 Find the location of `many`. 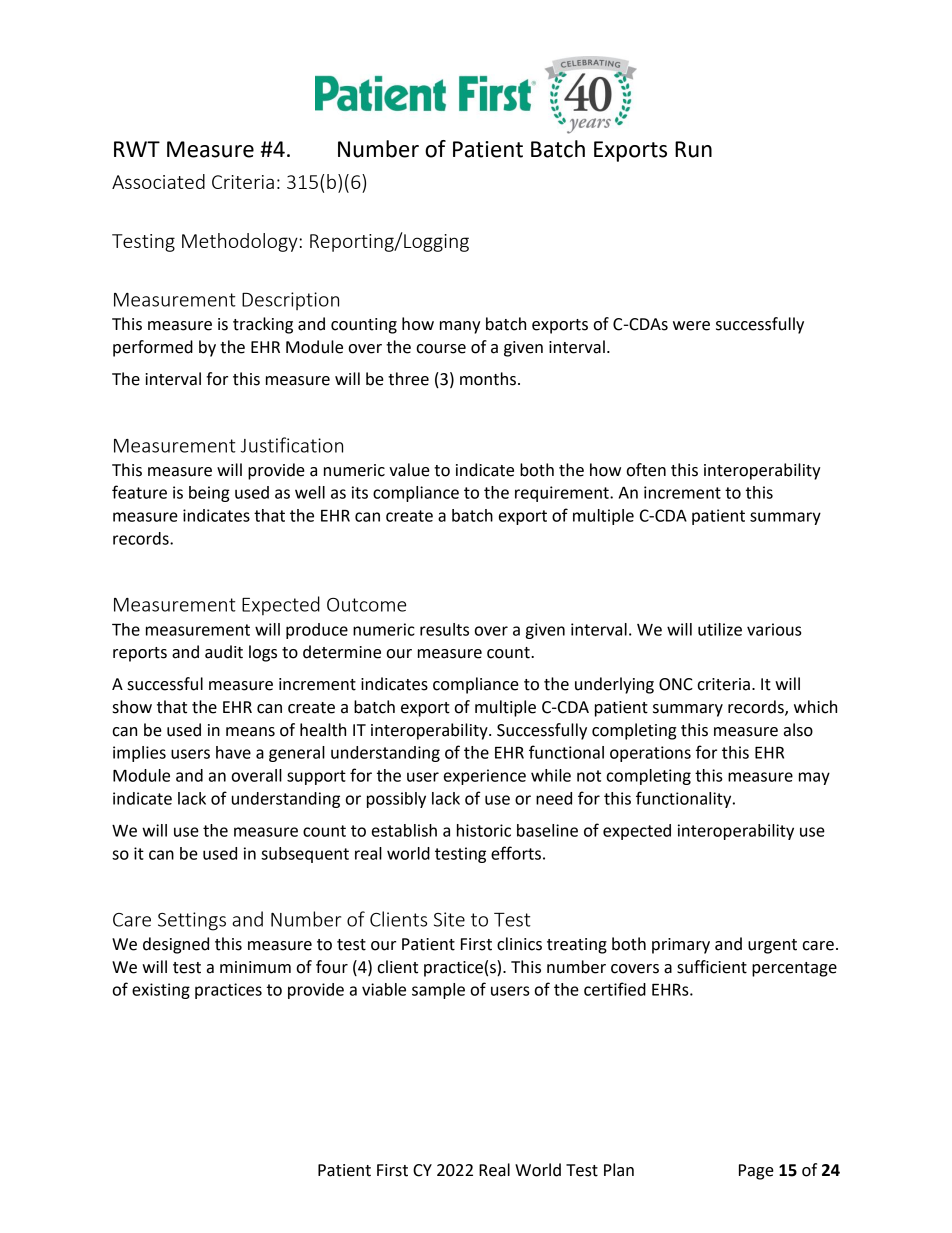

many is located at coordinates (460, 327).
